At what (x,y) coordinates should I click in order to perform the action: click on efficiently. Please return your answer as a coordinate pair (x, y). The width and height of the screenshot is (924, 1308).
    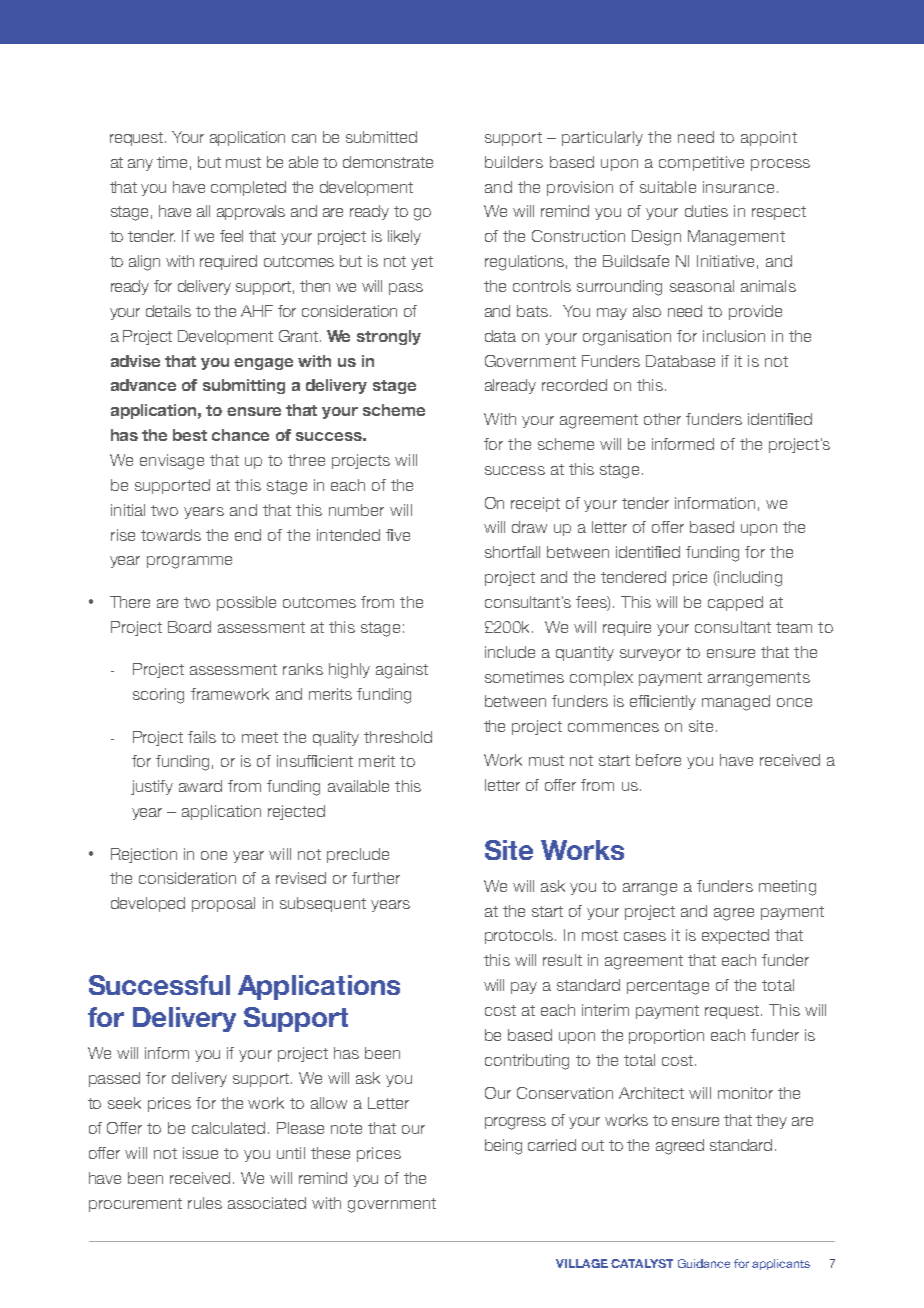
    Looking at the image, I should click on (663, 702).
